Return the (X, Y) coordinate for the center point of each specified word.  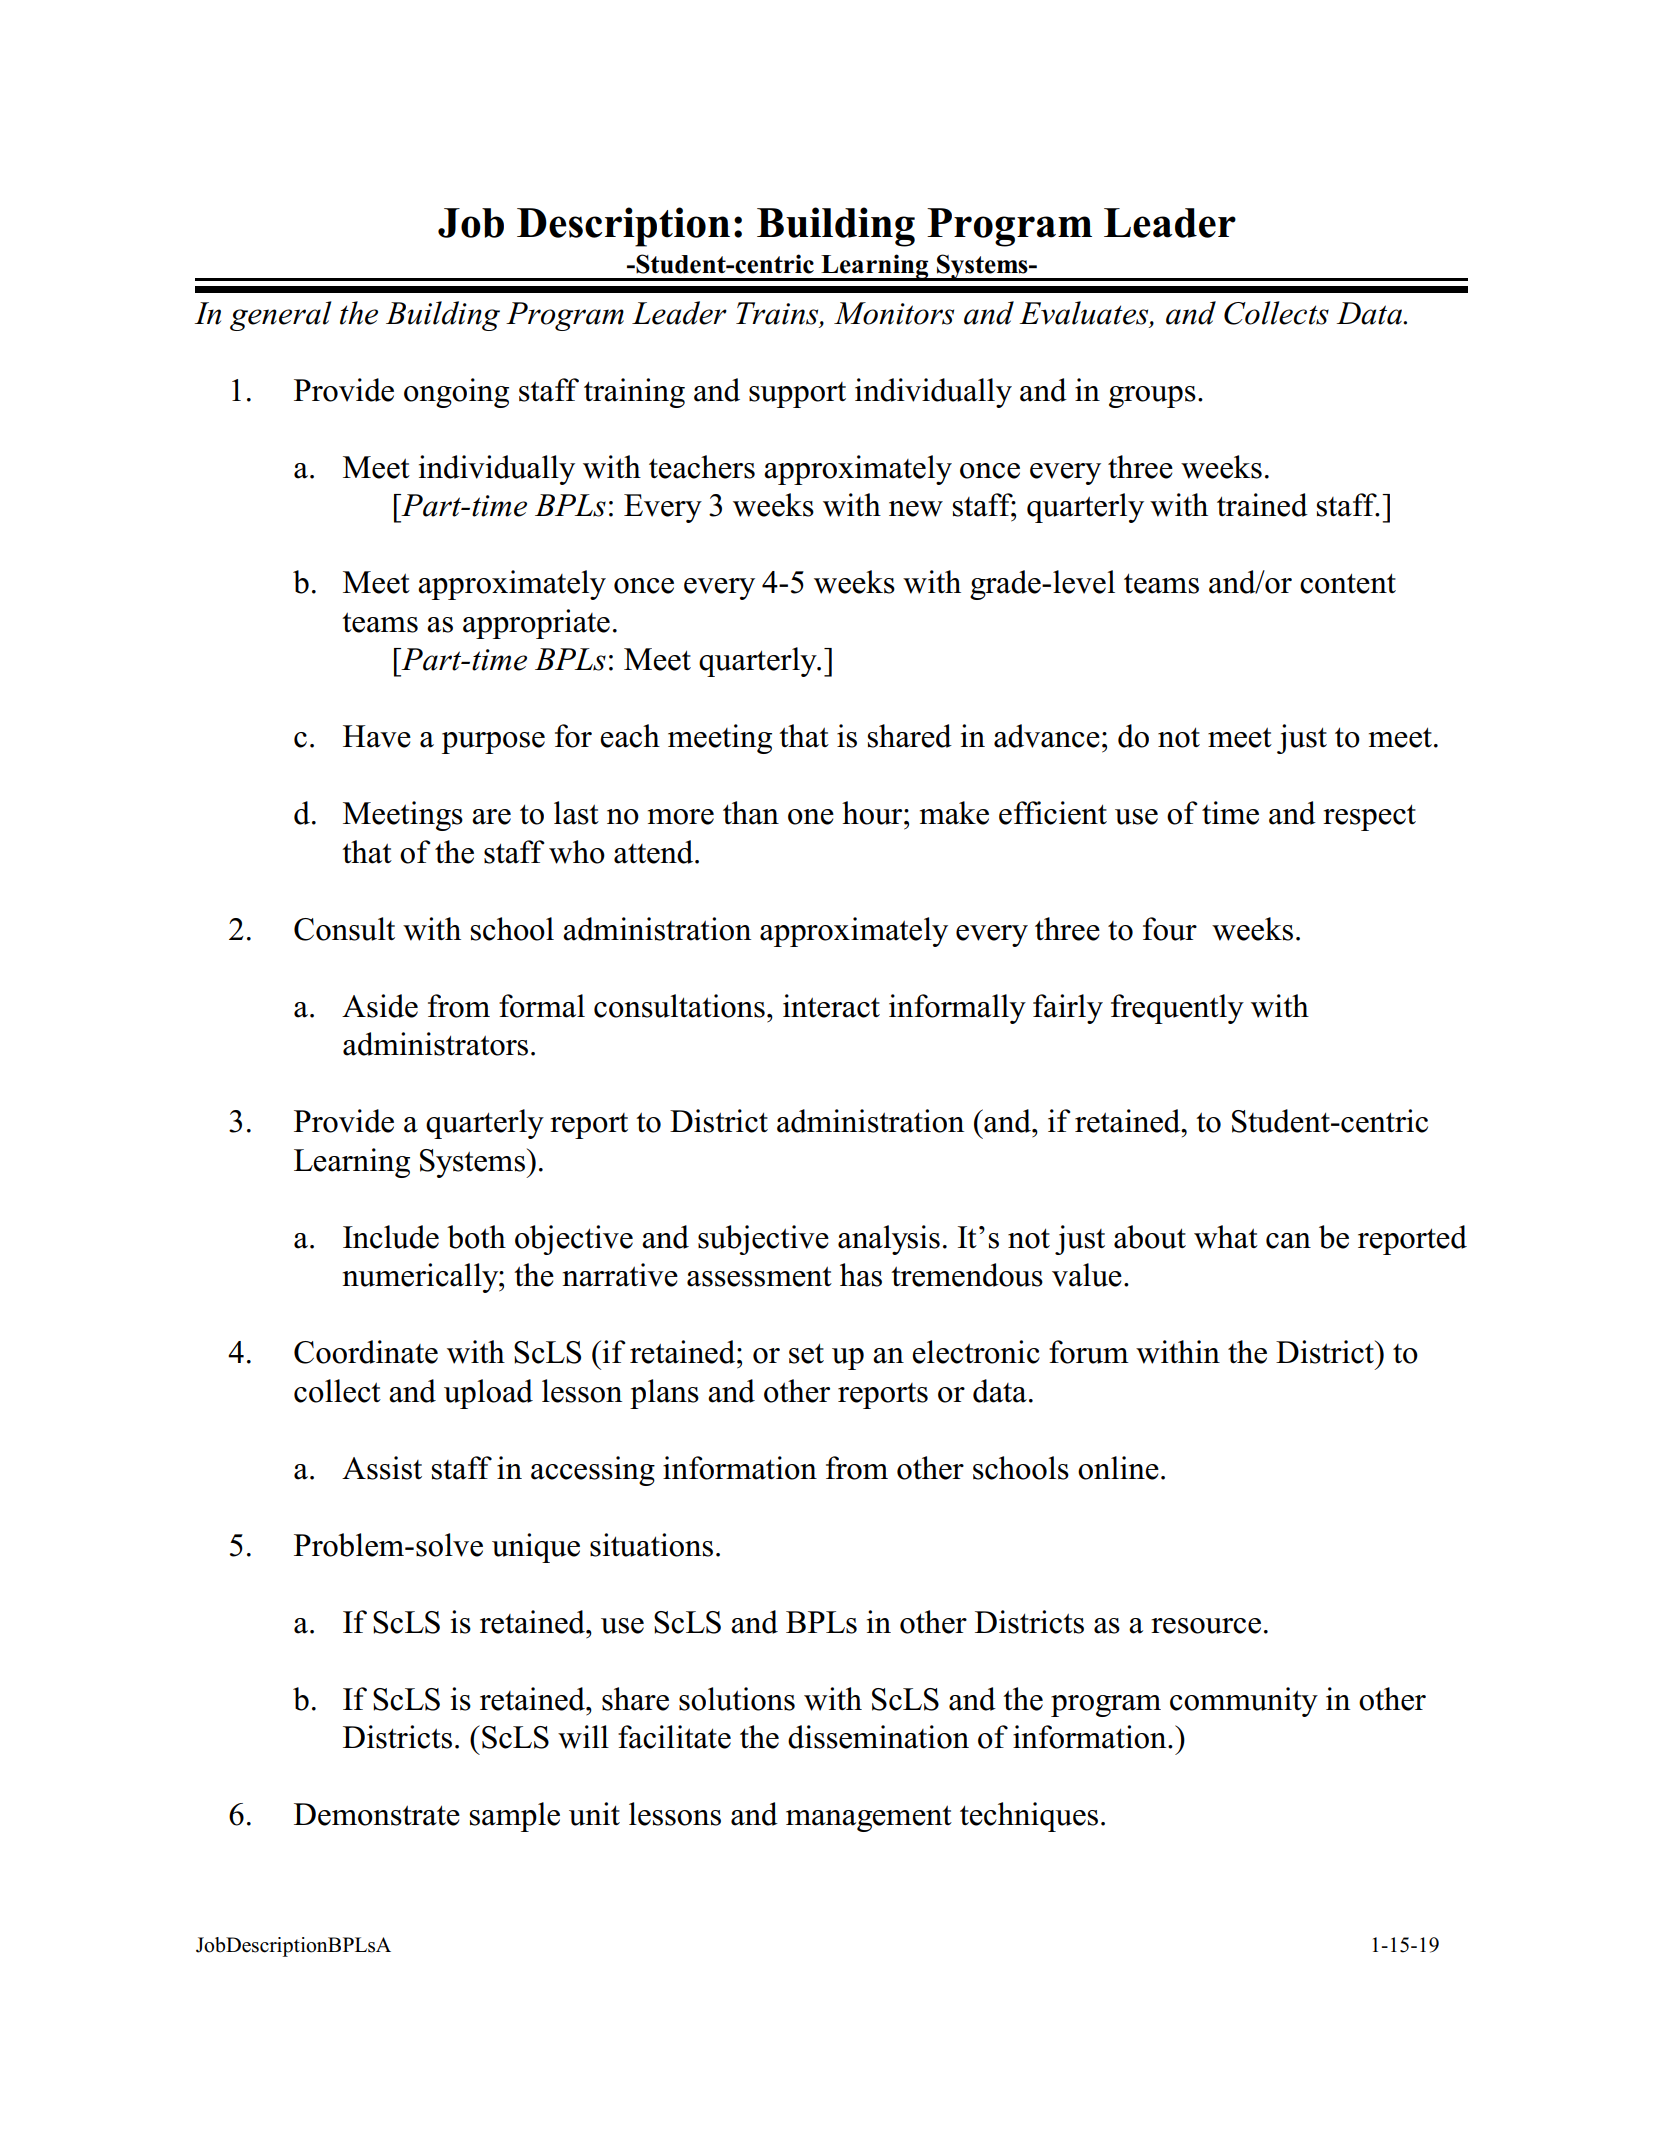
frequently (1177, 1009)
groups (1152, 397)
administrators (435, 1044)
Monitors (894, 313)
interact (831, 1006)
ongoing (456, 393)
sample (515, 1817)
